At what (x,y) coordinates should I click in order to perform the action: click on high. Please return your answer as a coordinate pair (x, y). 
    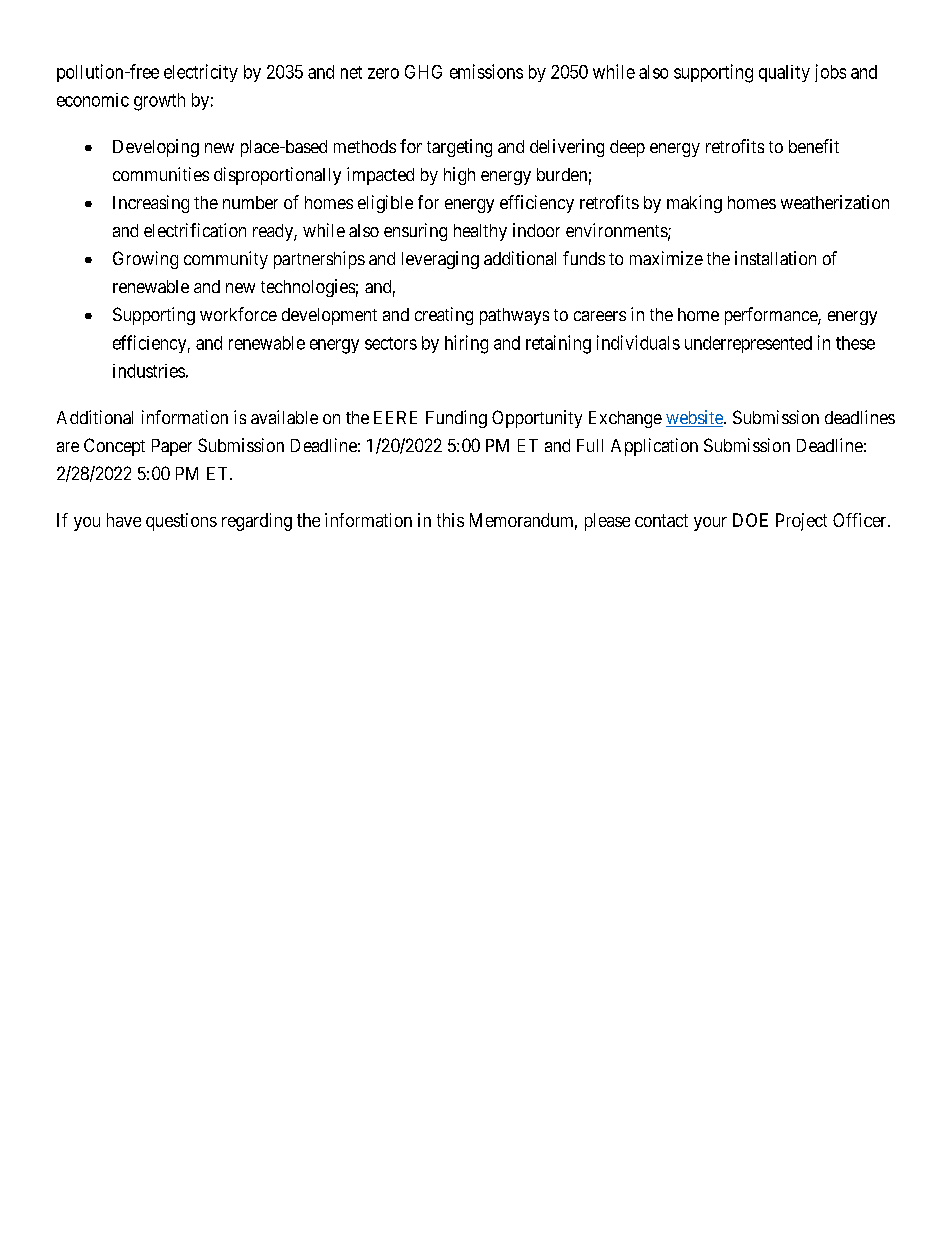
    Looking at the image, I should click on (459, 176).
